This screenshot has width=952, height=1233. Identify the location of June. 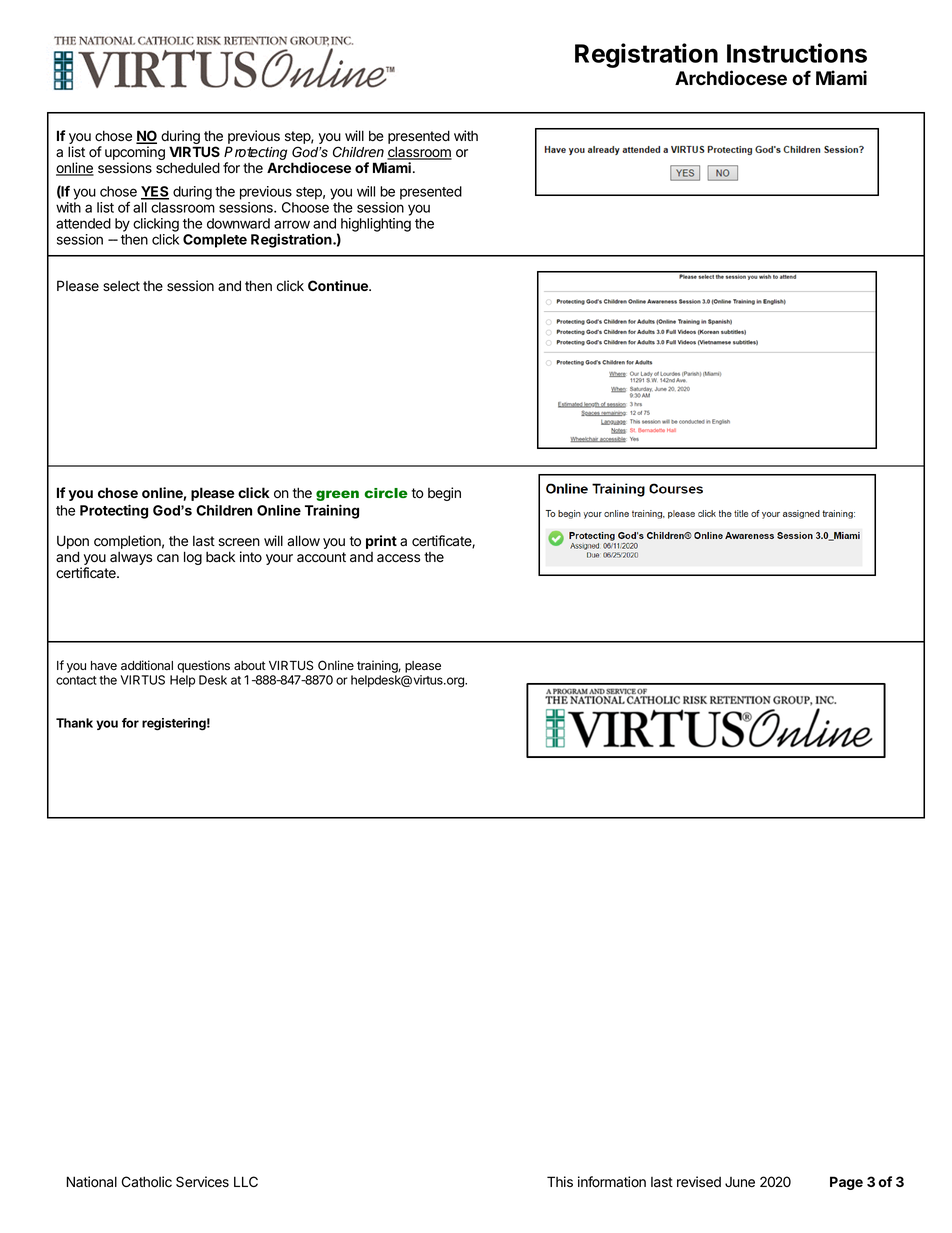
(740, 1182).
